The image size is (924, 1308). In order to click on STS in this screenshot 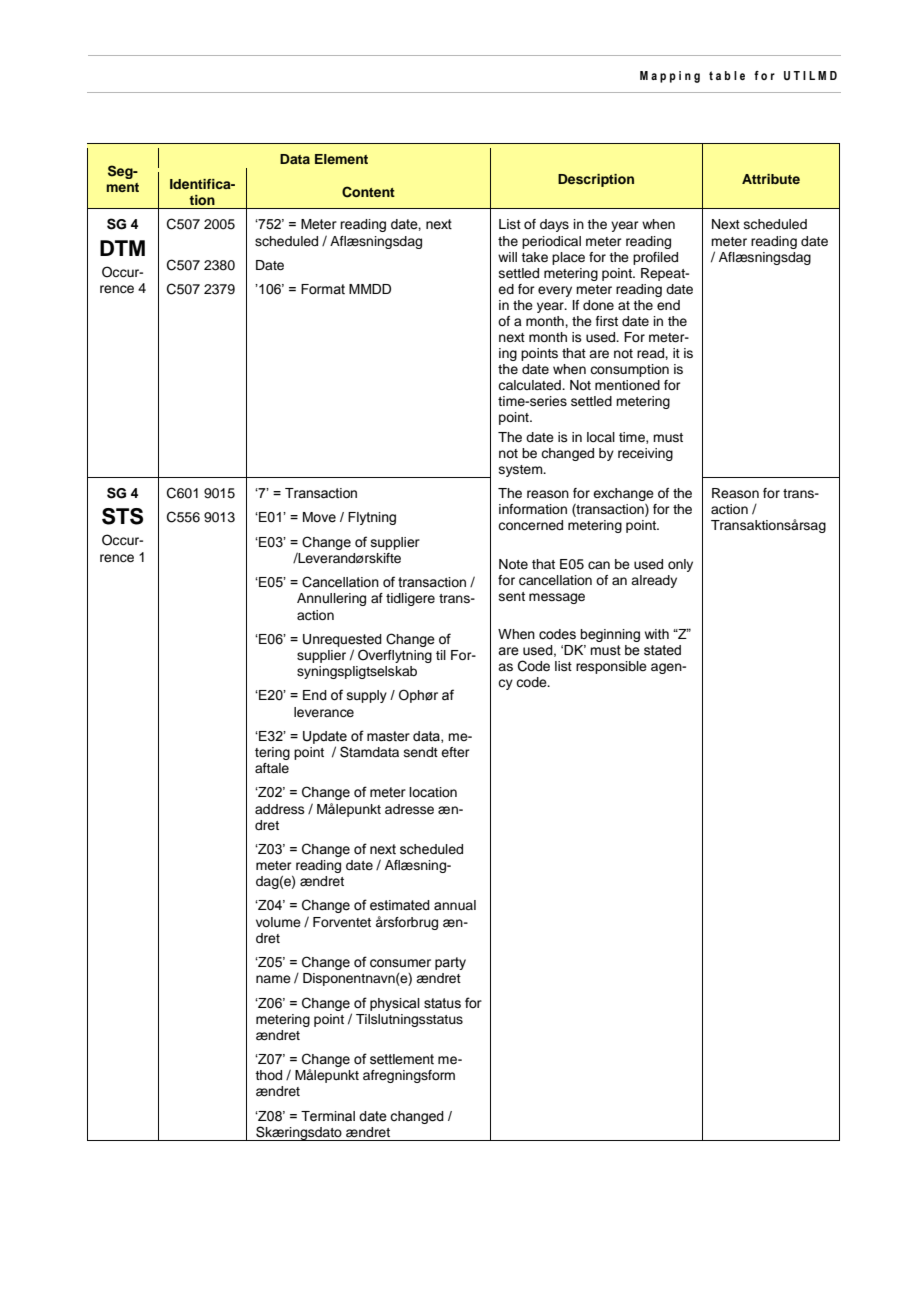, I will do `click(122, 516)`.
